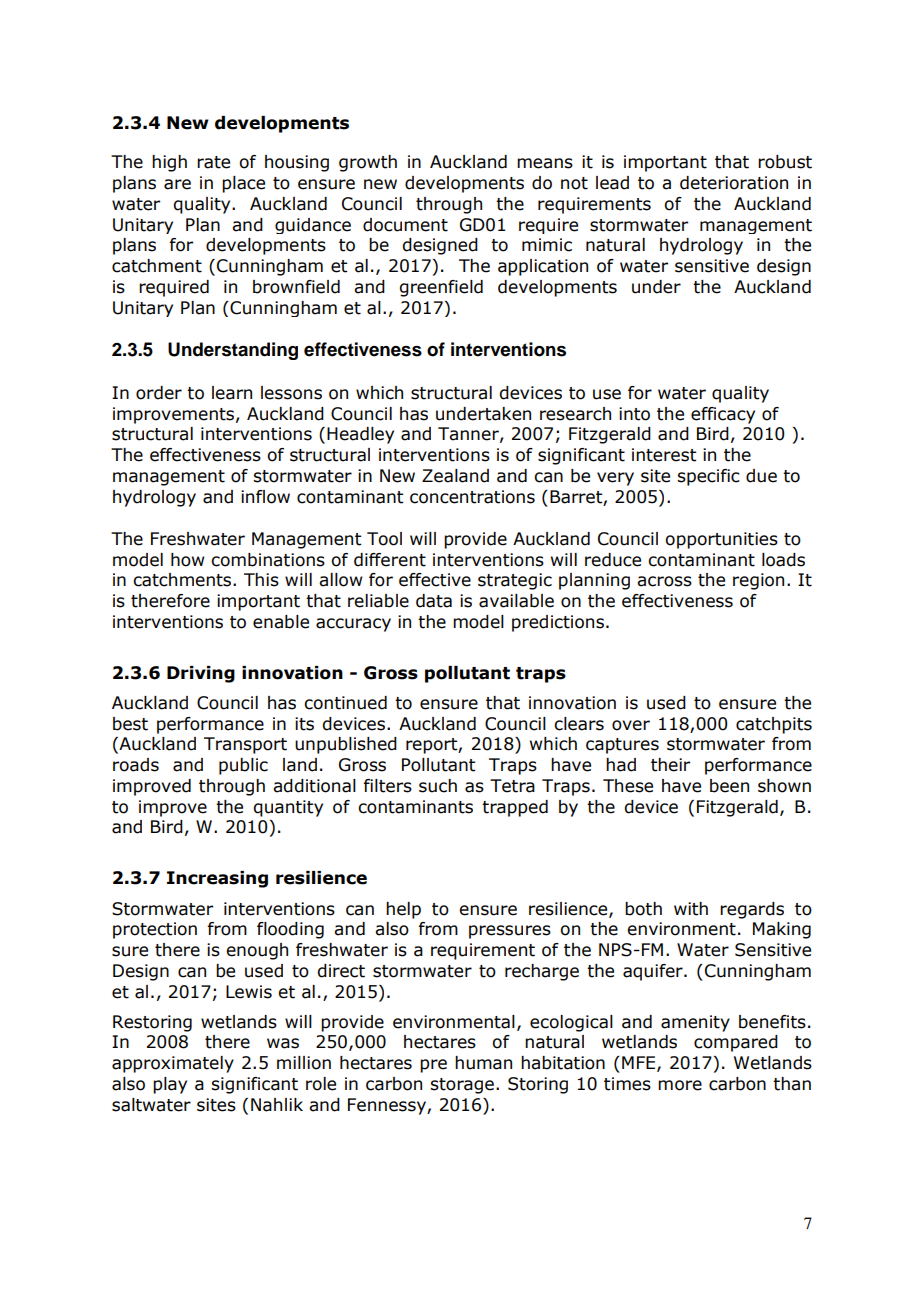 This image has width=924, height=1308. I want to click on data, so click(434, 601).
